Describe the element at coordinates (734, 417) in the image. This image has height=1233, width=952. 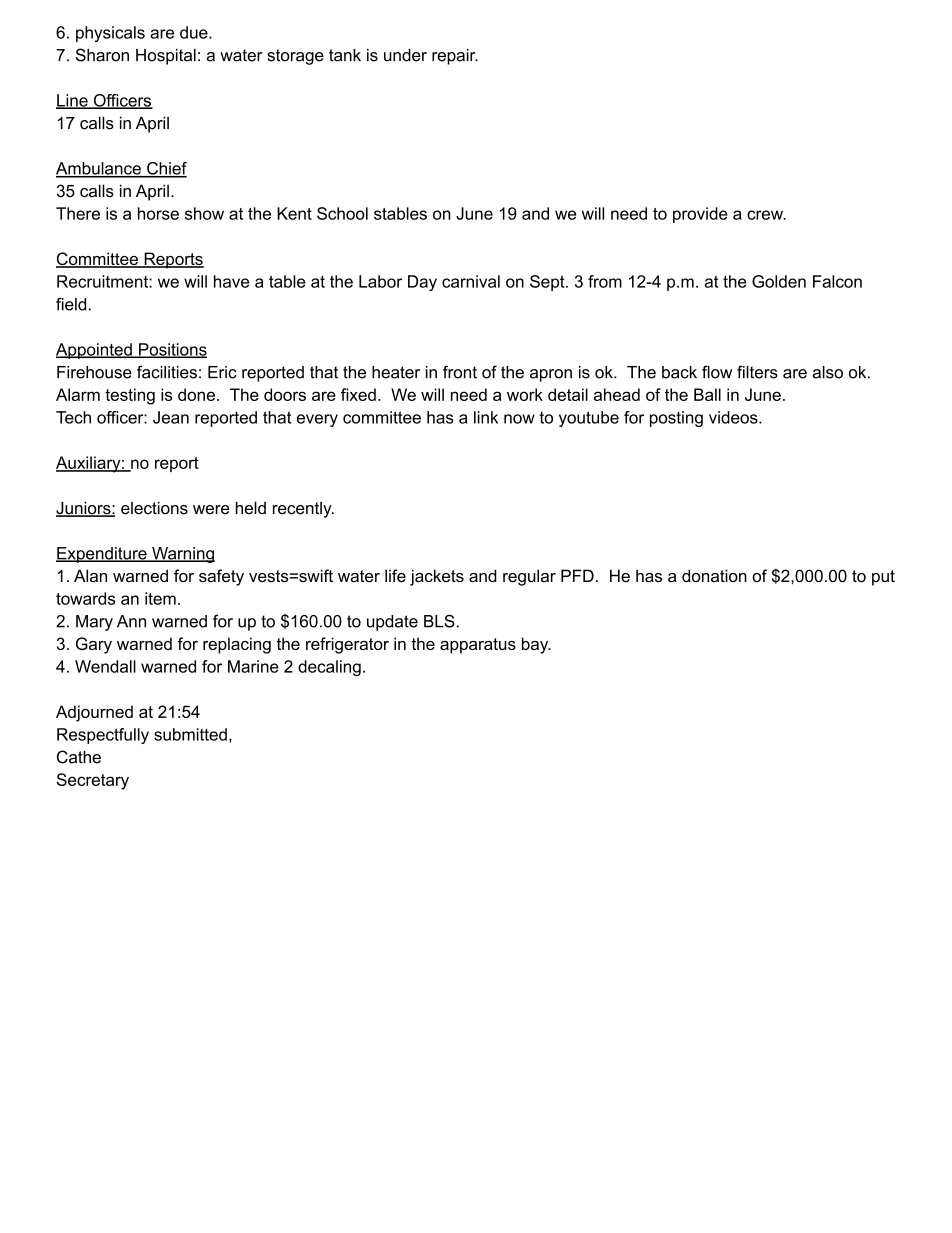
I see `videos` at that location.
